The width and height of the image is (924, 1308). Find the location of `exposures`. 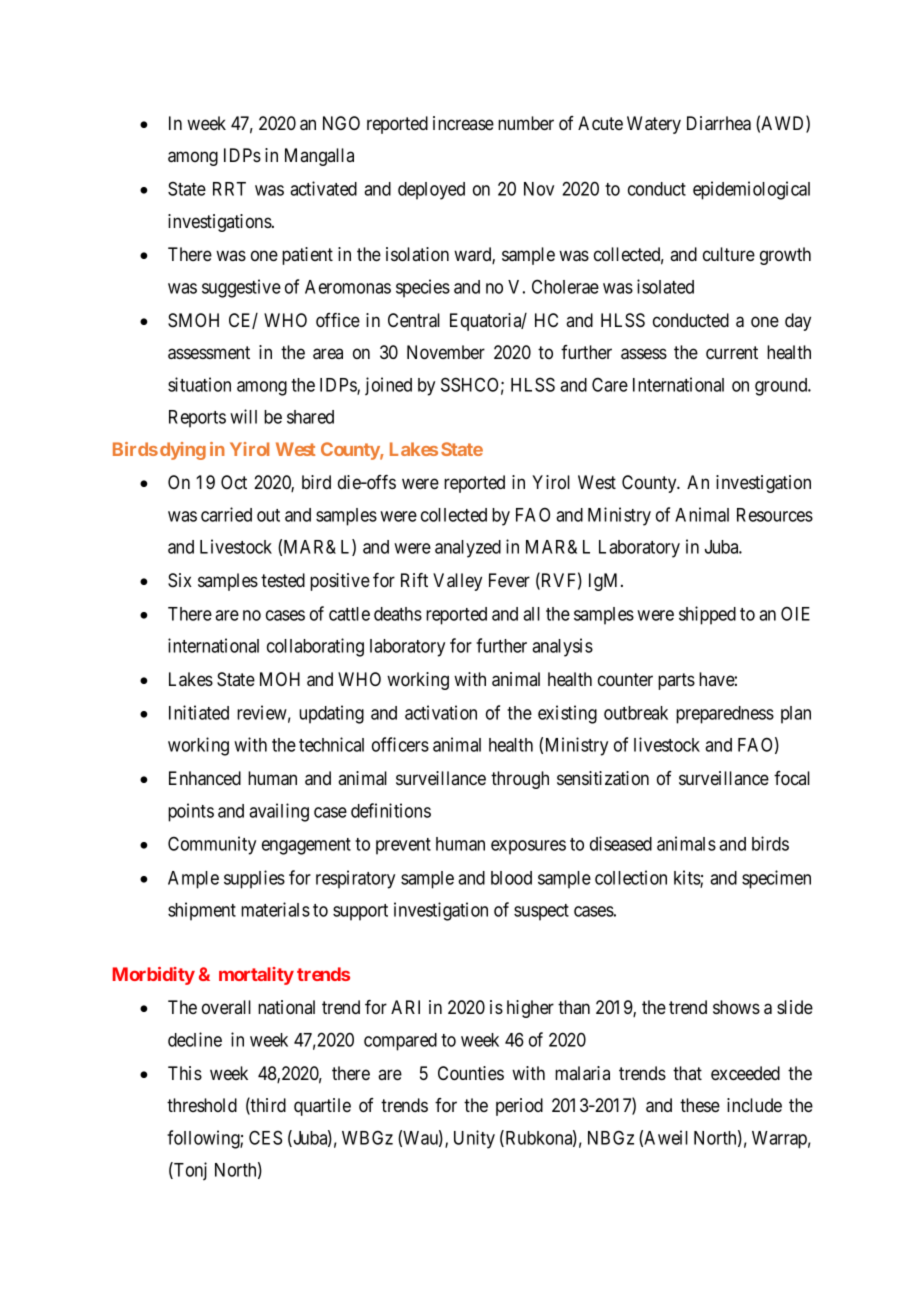

exposures is located at coordinates (528, 847).
